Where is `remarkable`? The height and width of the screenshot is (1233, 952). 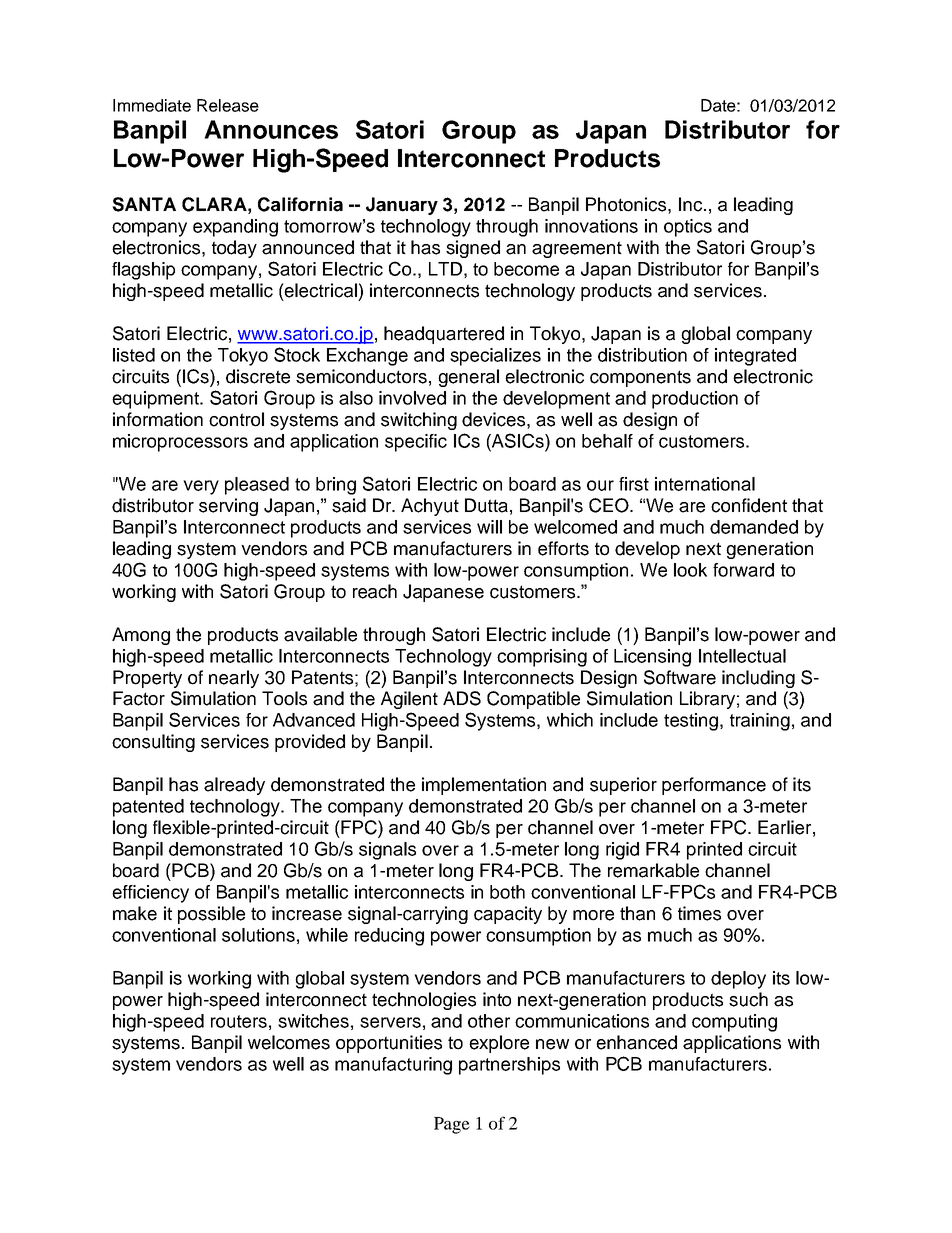 remarkable is located at coordinates (653, 870).
